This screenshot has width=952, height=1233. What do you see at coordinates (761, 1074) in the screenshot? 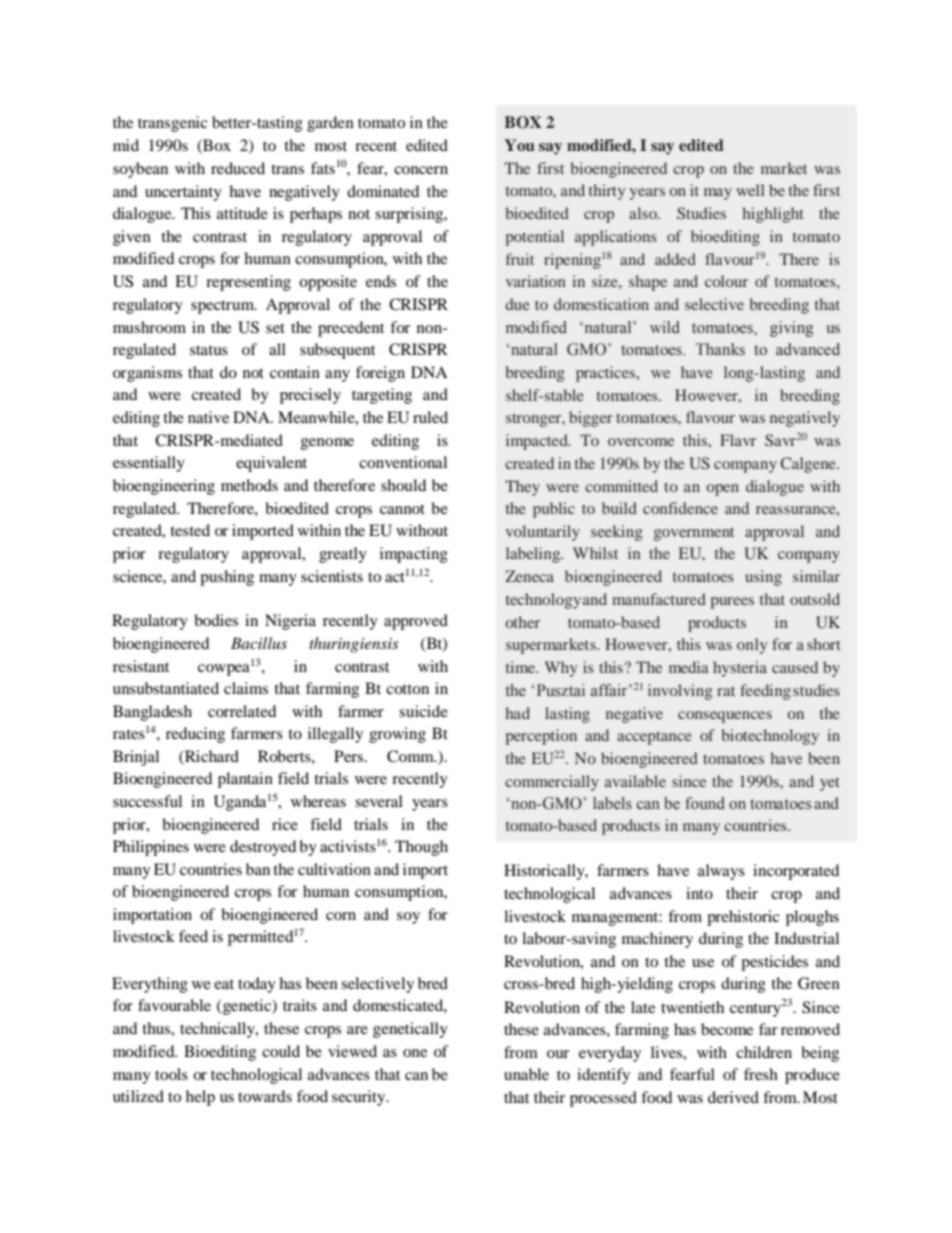
I see `fresh` at bounding box center [761, 1074].
